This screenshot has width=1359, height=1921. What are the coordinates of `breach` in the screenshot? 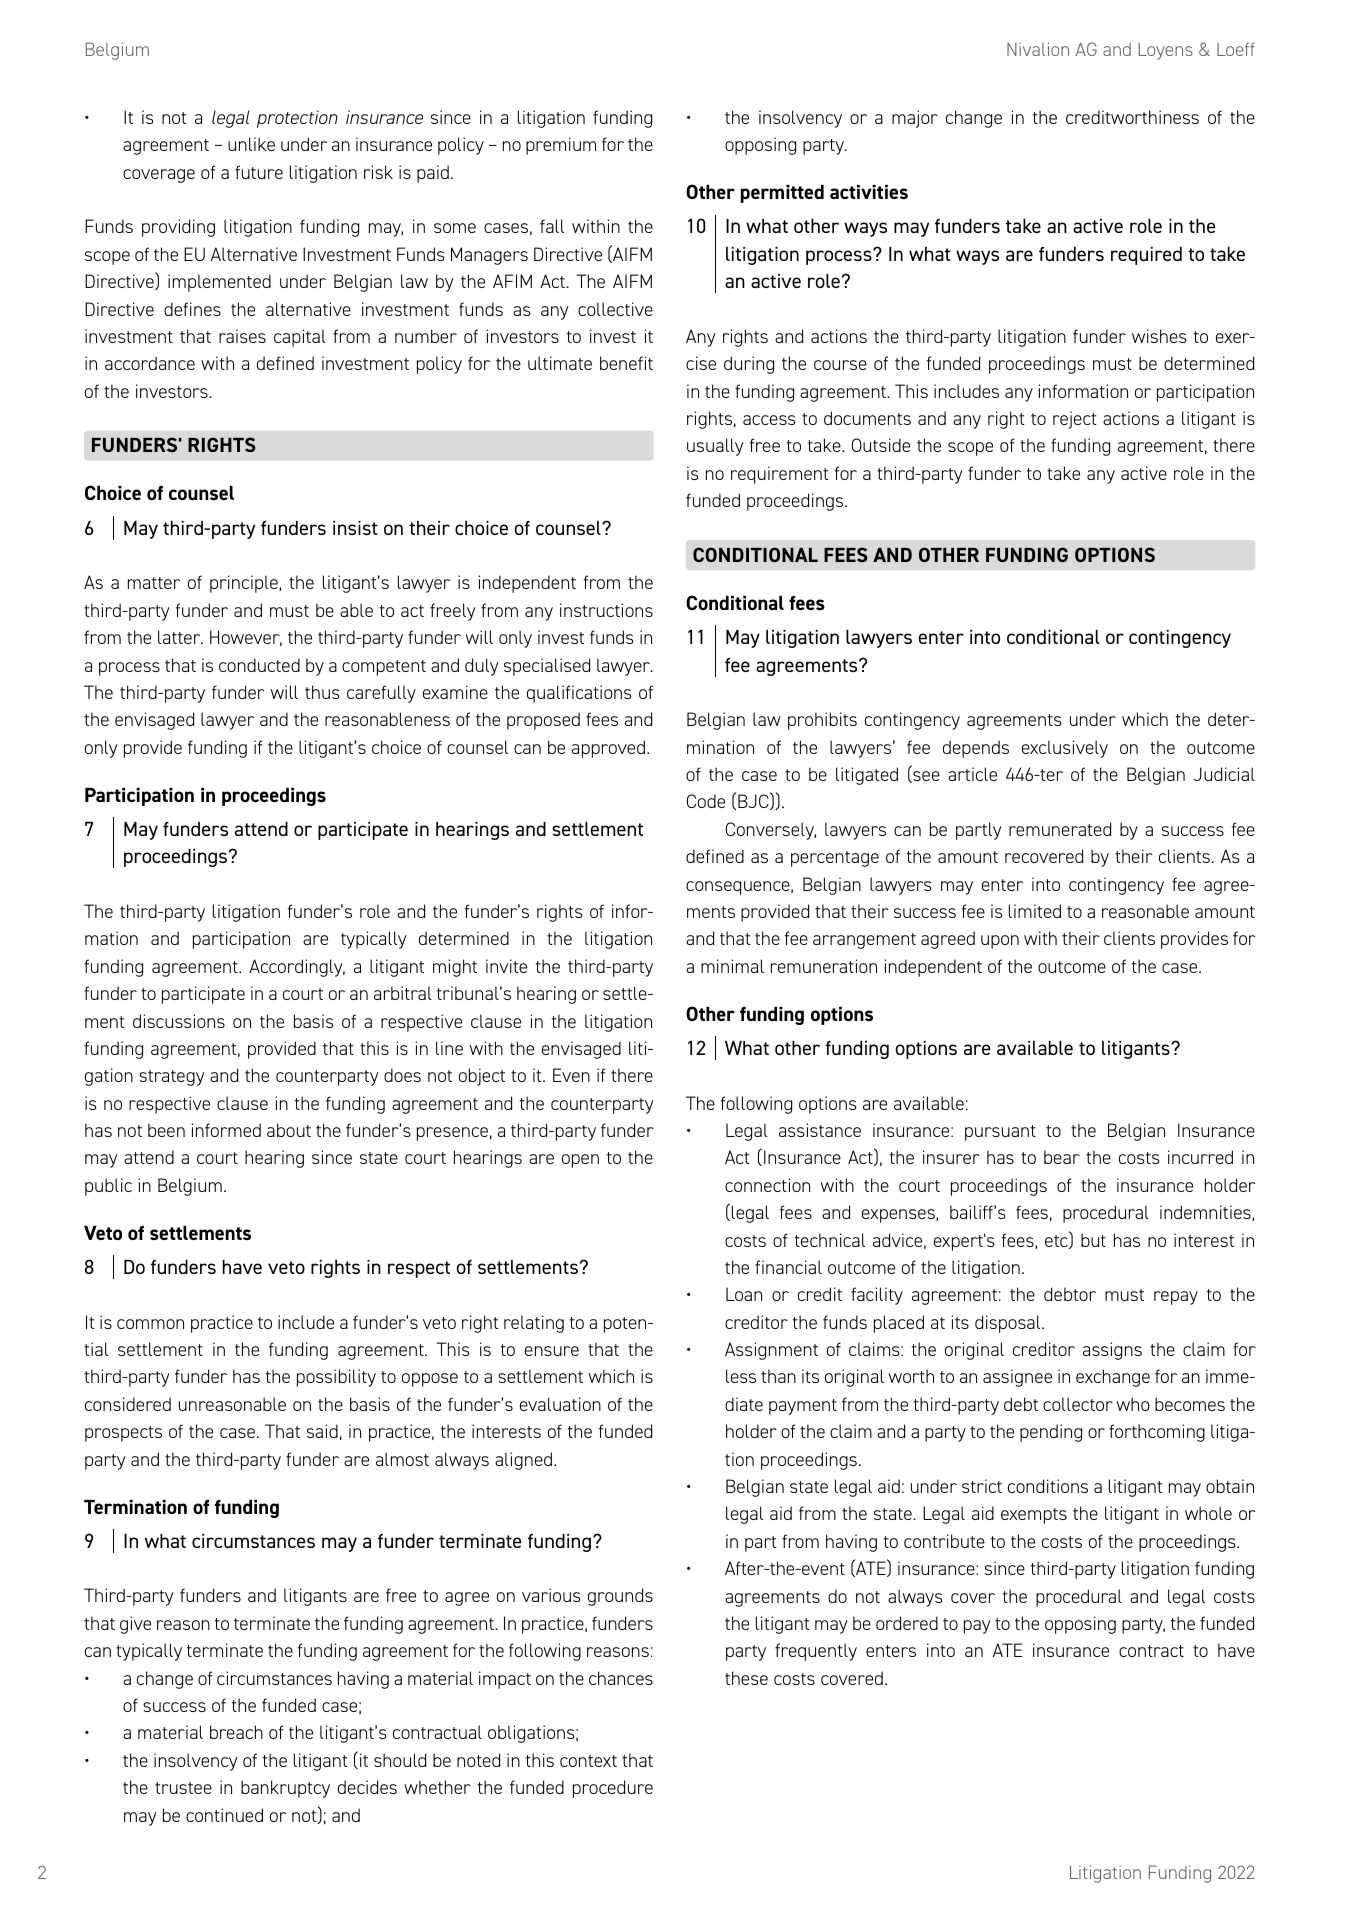 It's located at (236, 1732).
